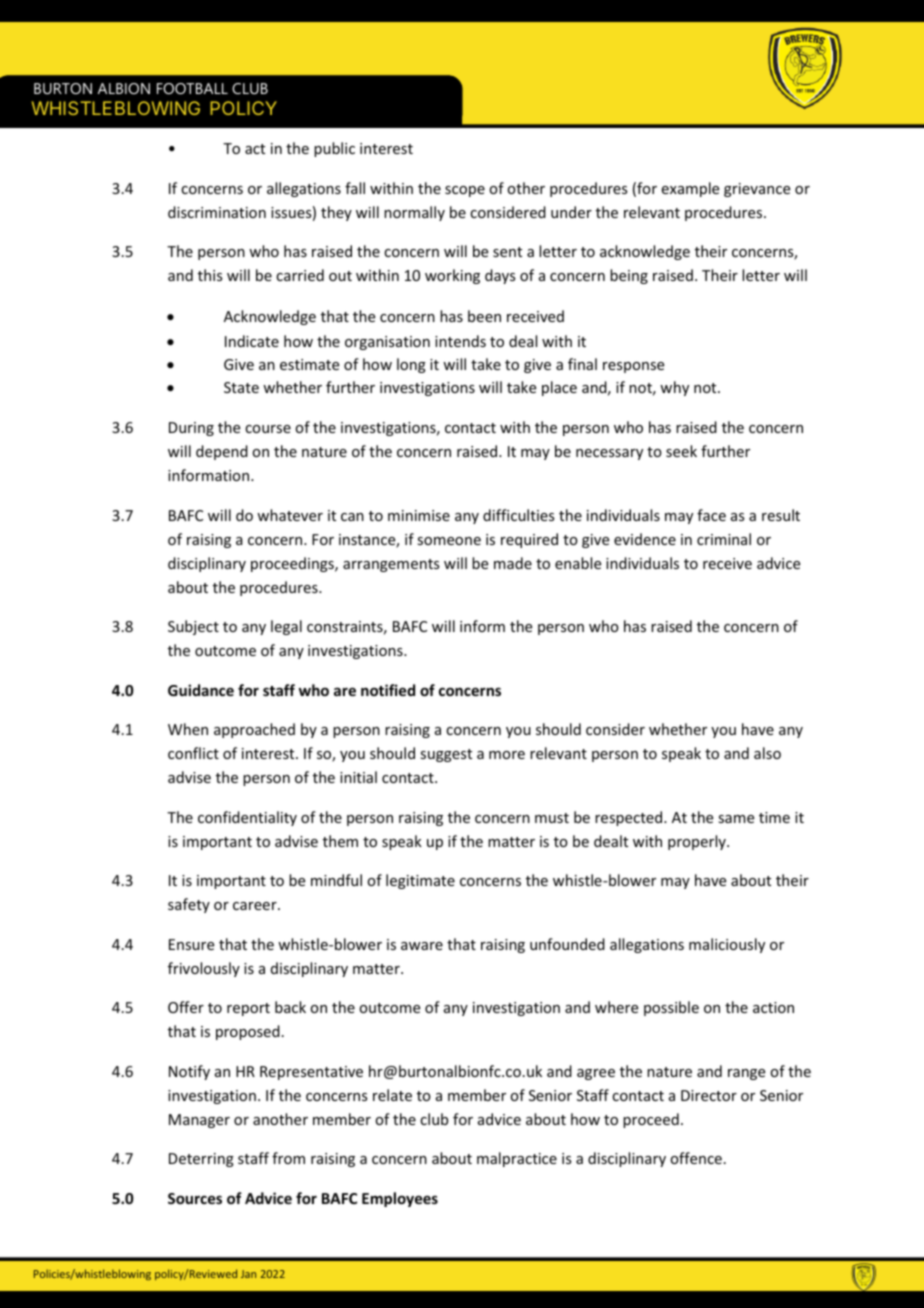 The width and height of the screenshot is (924, 1308). Describe the element at coordinates (698, 842) in the screenshot. I see `properly` at that location.
